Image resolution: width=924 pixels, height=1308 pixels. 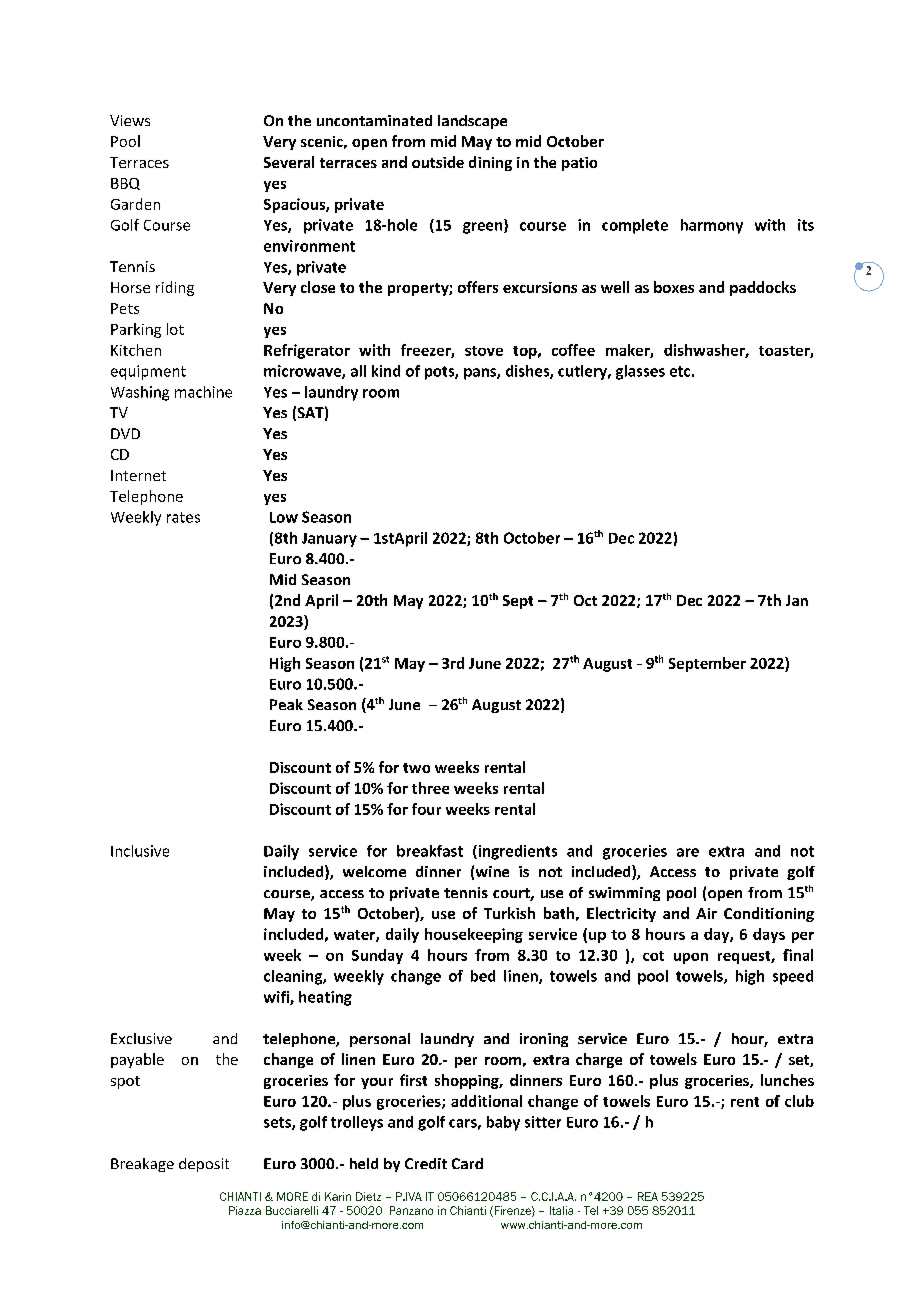 I want to click on glasses, so click(x=640, y=372).
